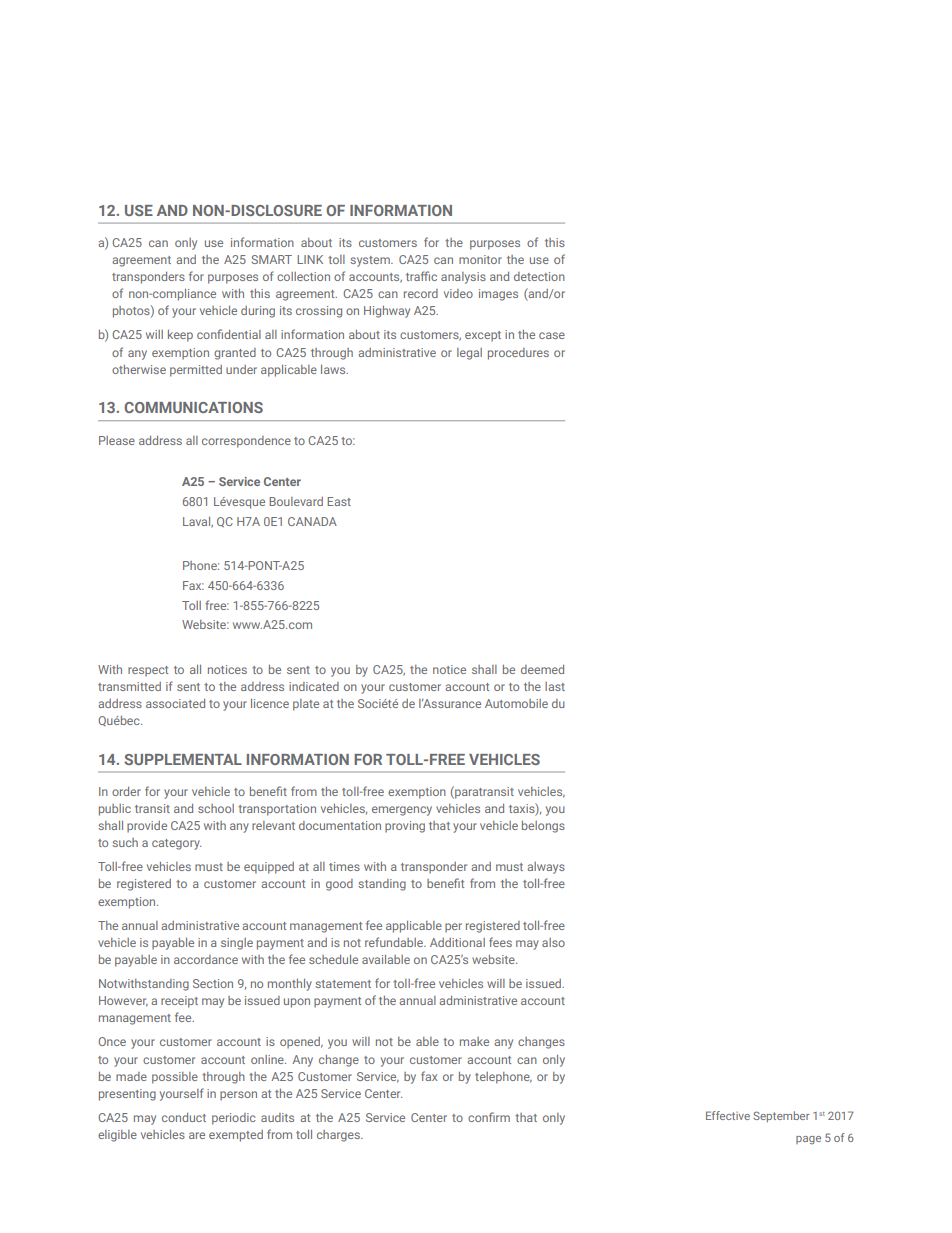 Image resolution: width=952 pixels, height=1233 pixels. I want to click on respect, so click(148, 671).
